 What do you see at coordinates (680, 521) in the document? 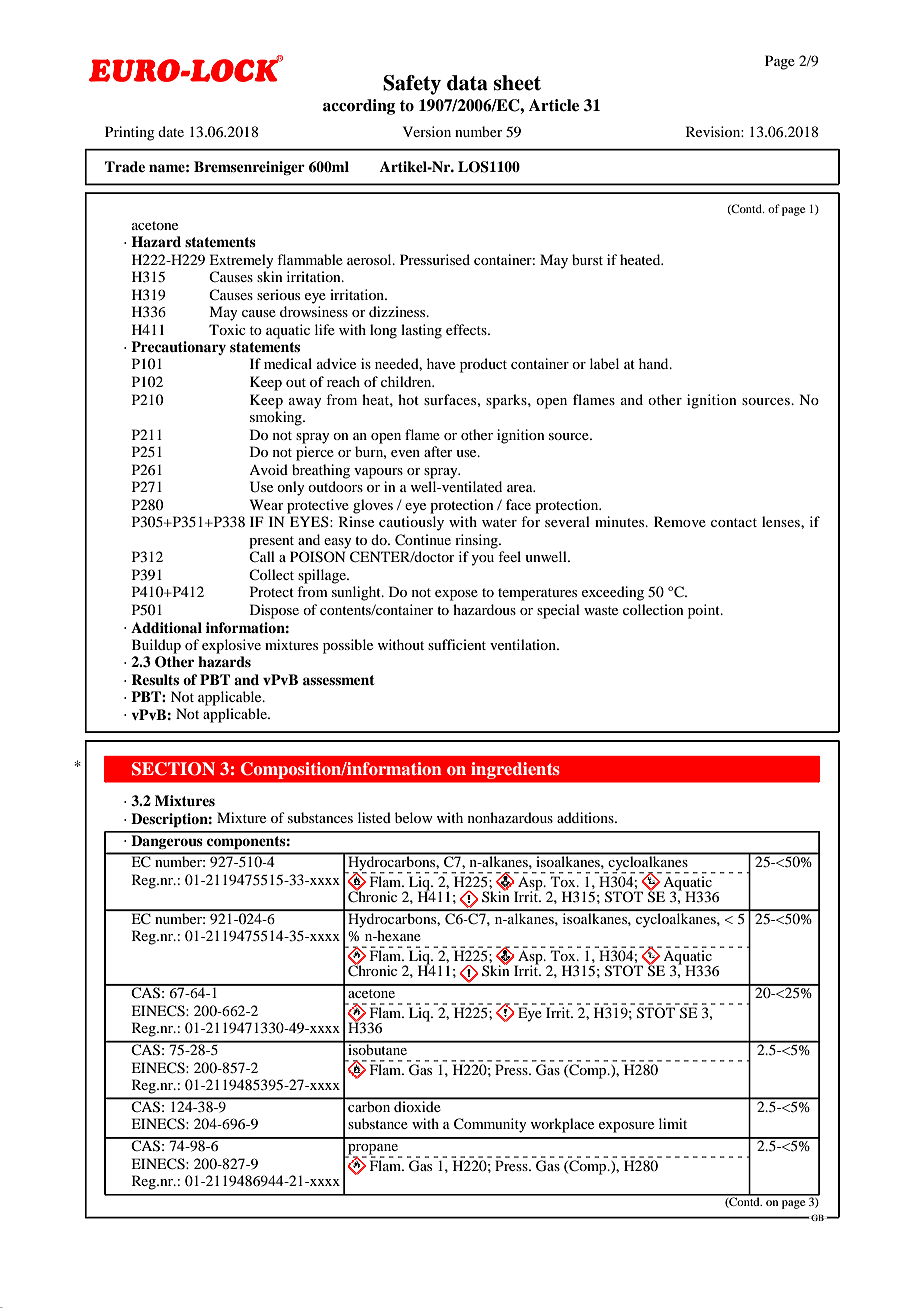
I see `Remove` at bounding box center [680, 521].
